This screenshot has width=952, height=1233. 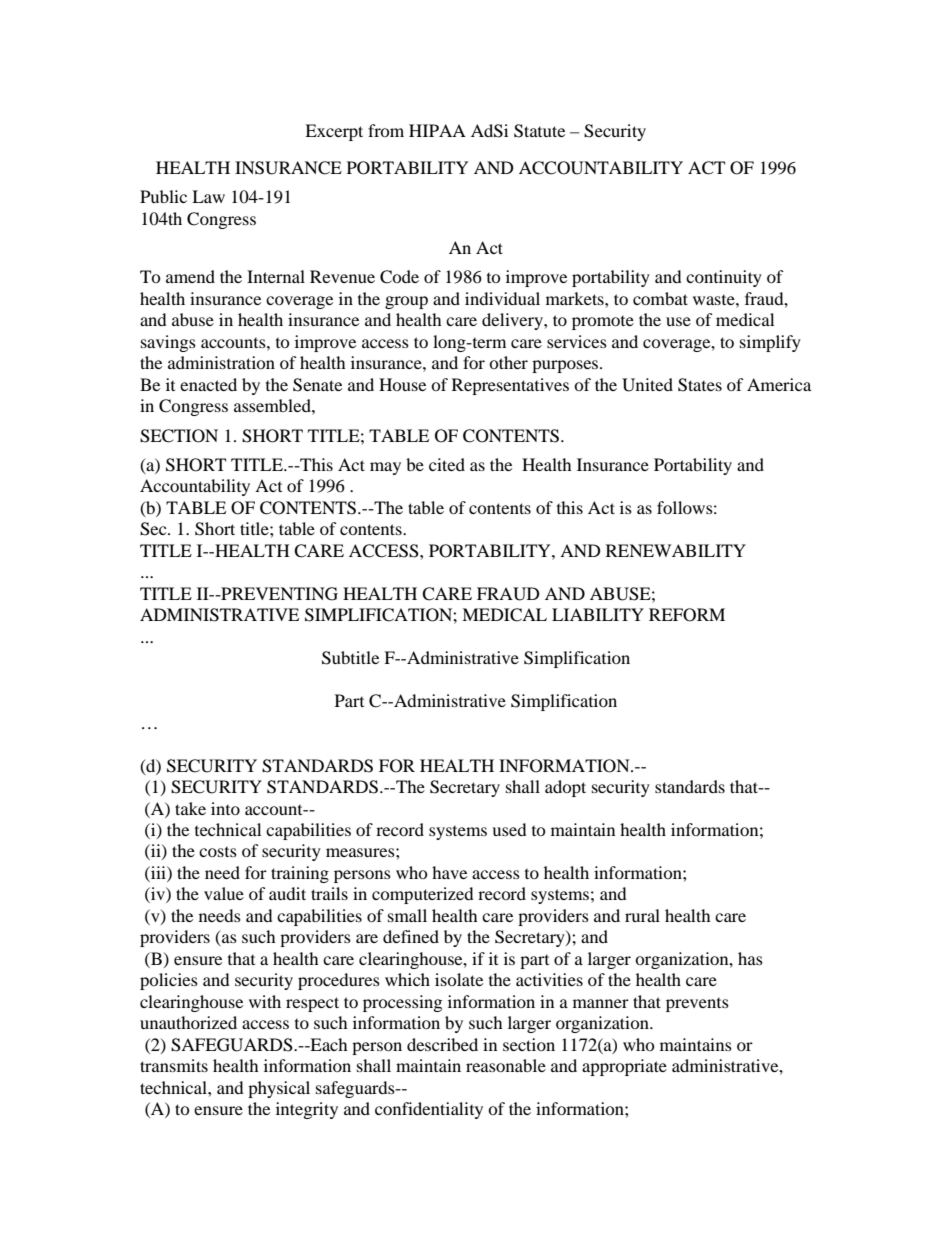 What do you see at coordinates (437, 130) in the screenshot?
I see `HIPAA` at bounding box center [437, 130].
